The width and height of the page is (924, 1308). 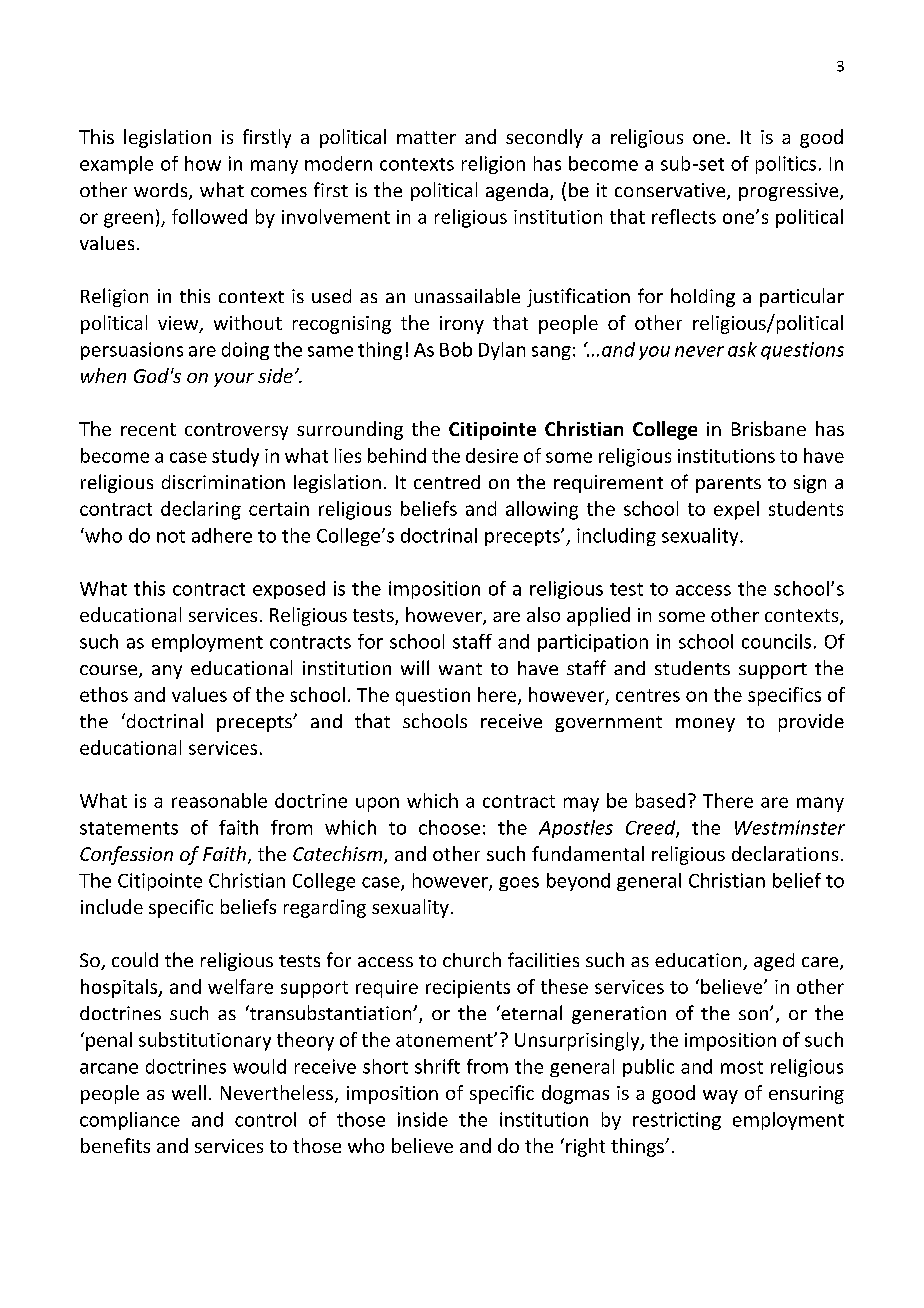 I want to click on recent, so click(x=148, y=429).
